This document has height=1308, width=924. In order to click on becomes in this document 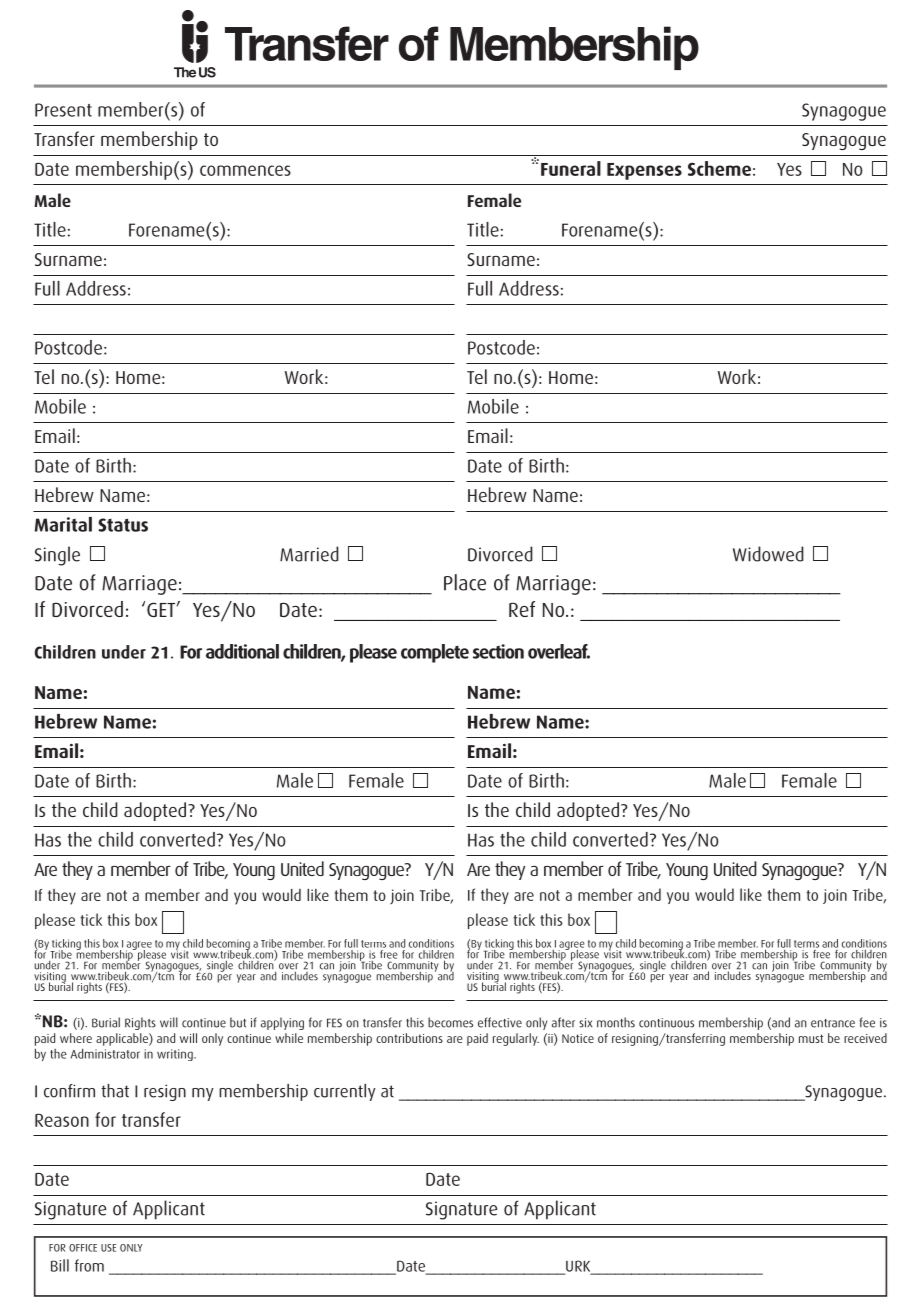, I will do `click(450, 1022)`.
